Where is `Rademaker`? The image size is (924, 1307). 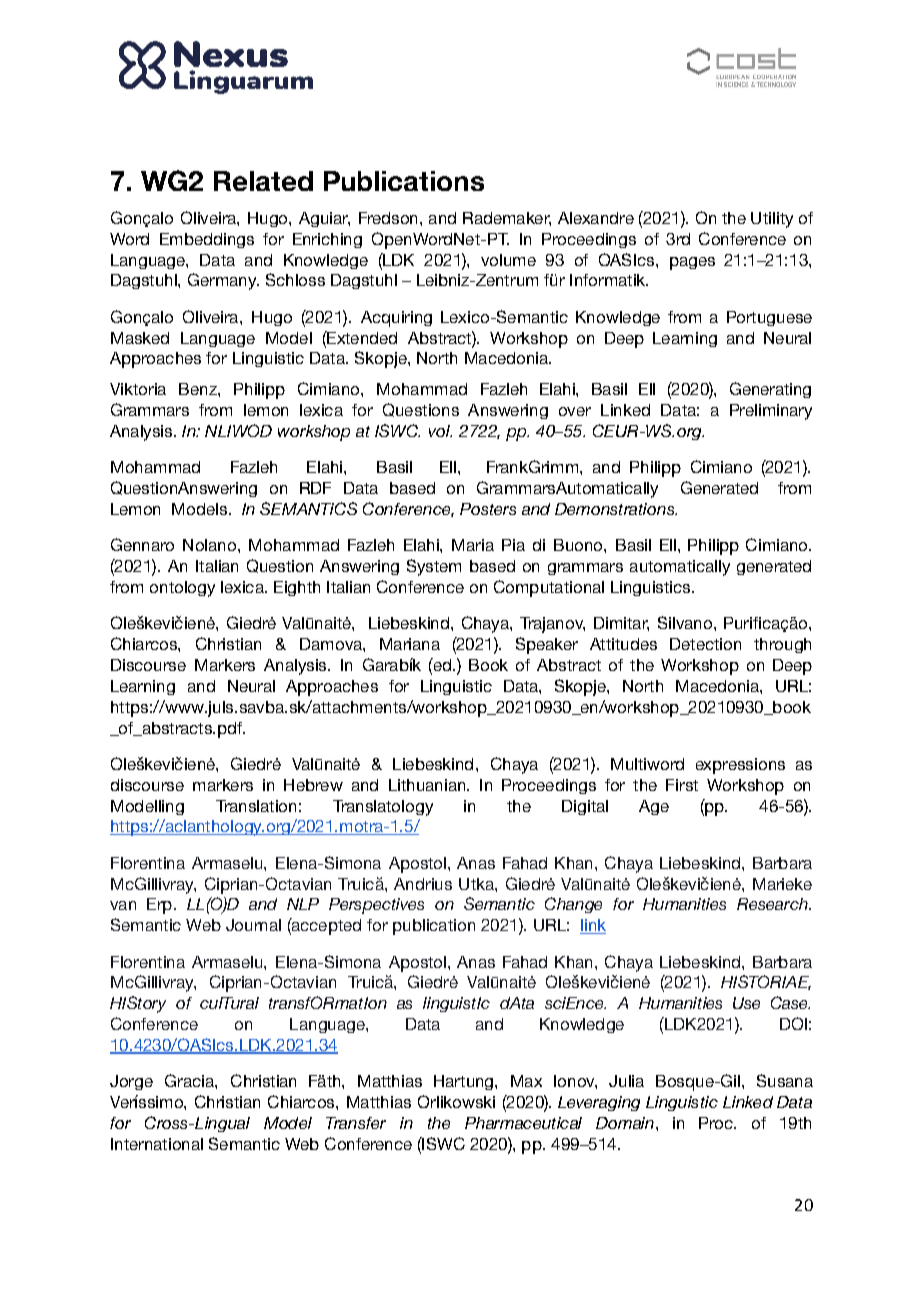
Rademaker is located at coordinates (507, 219).
